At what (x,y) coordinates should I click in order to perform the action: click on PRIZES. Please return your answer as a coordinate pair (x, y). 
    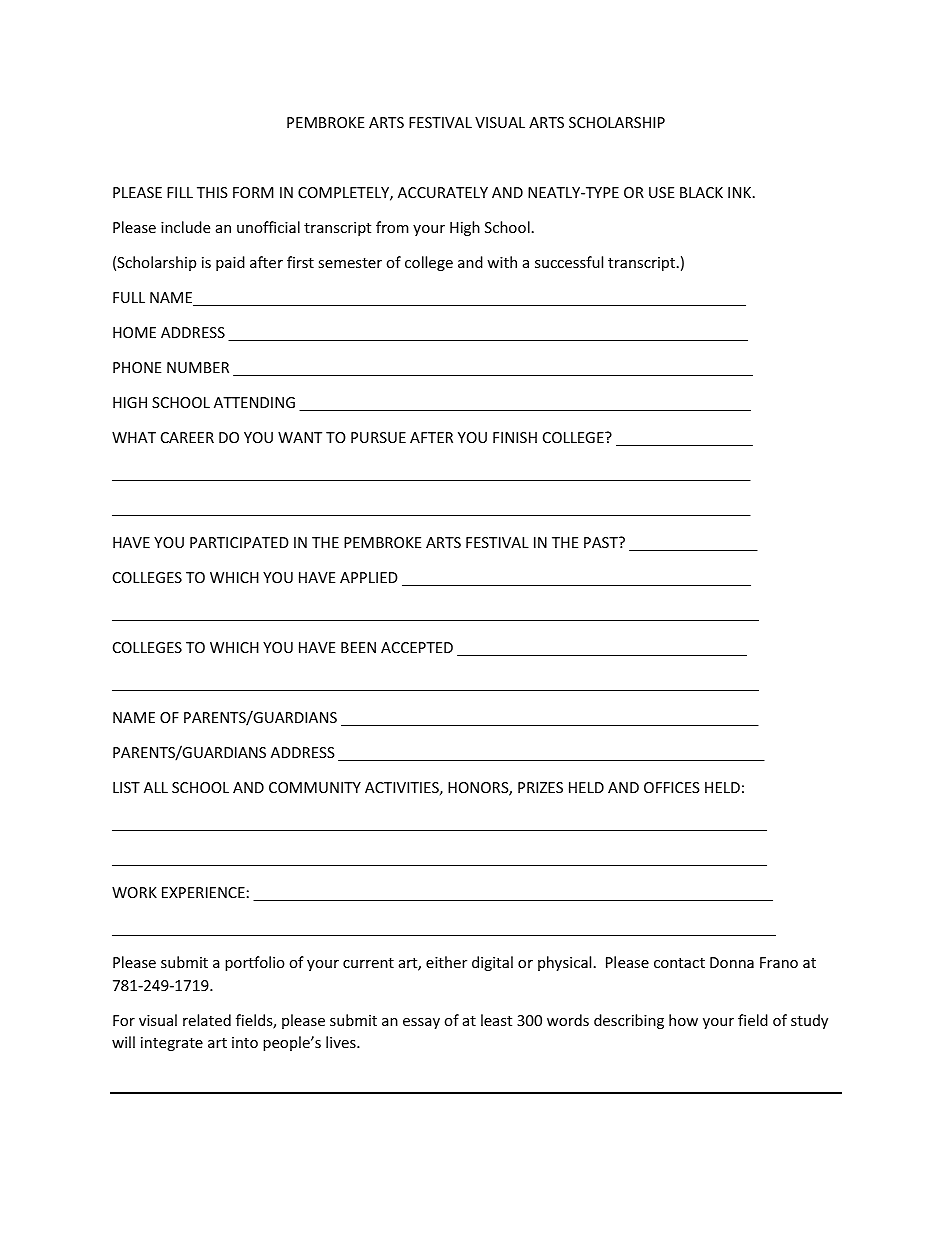
    Looking at the image, I should click on (540, 787).
